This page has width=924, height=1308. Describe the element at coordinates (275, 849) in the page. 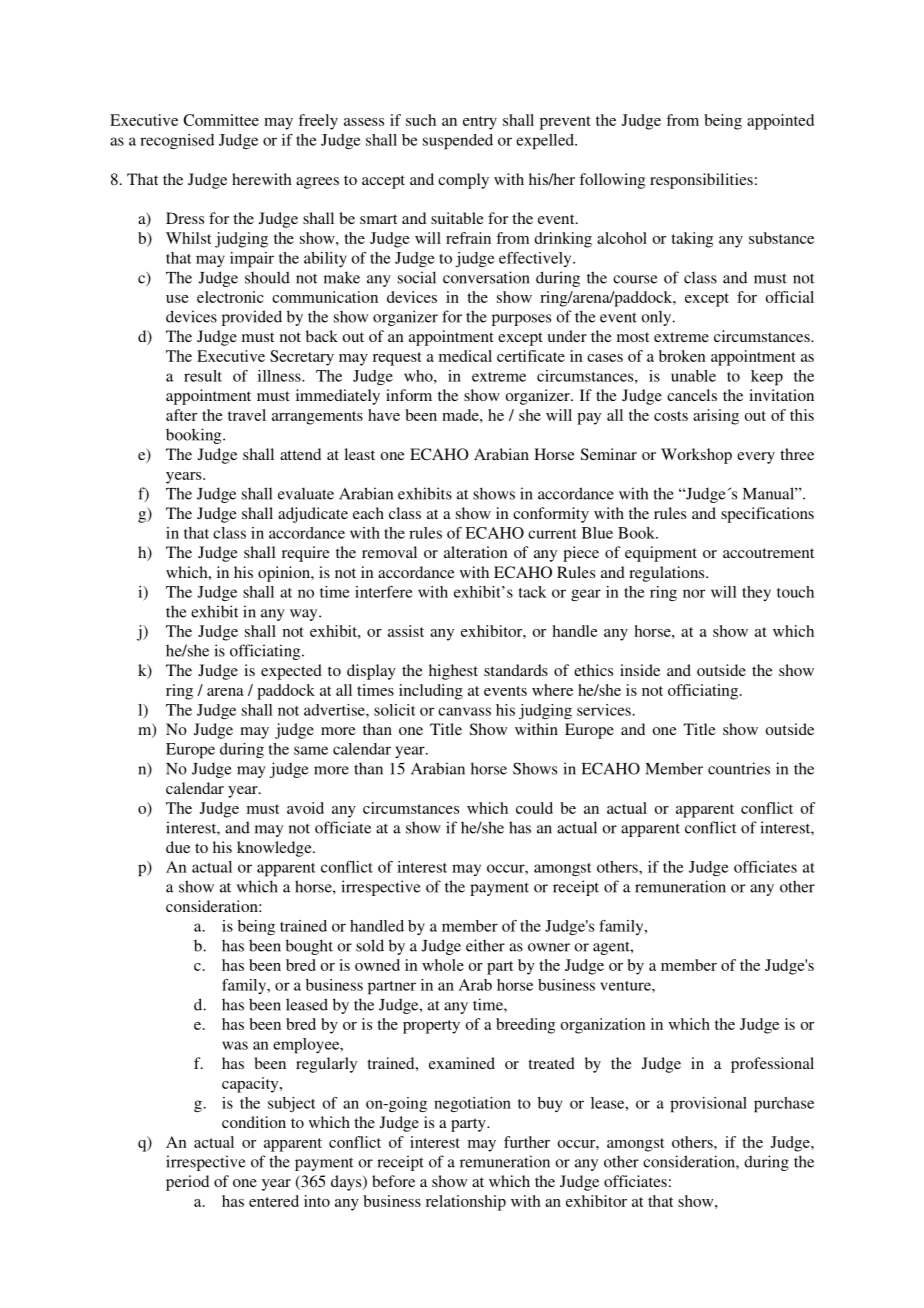

I see `knowledge` at that location.
